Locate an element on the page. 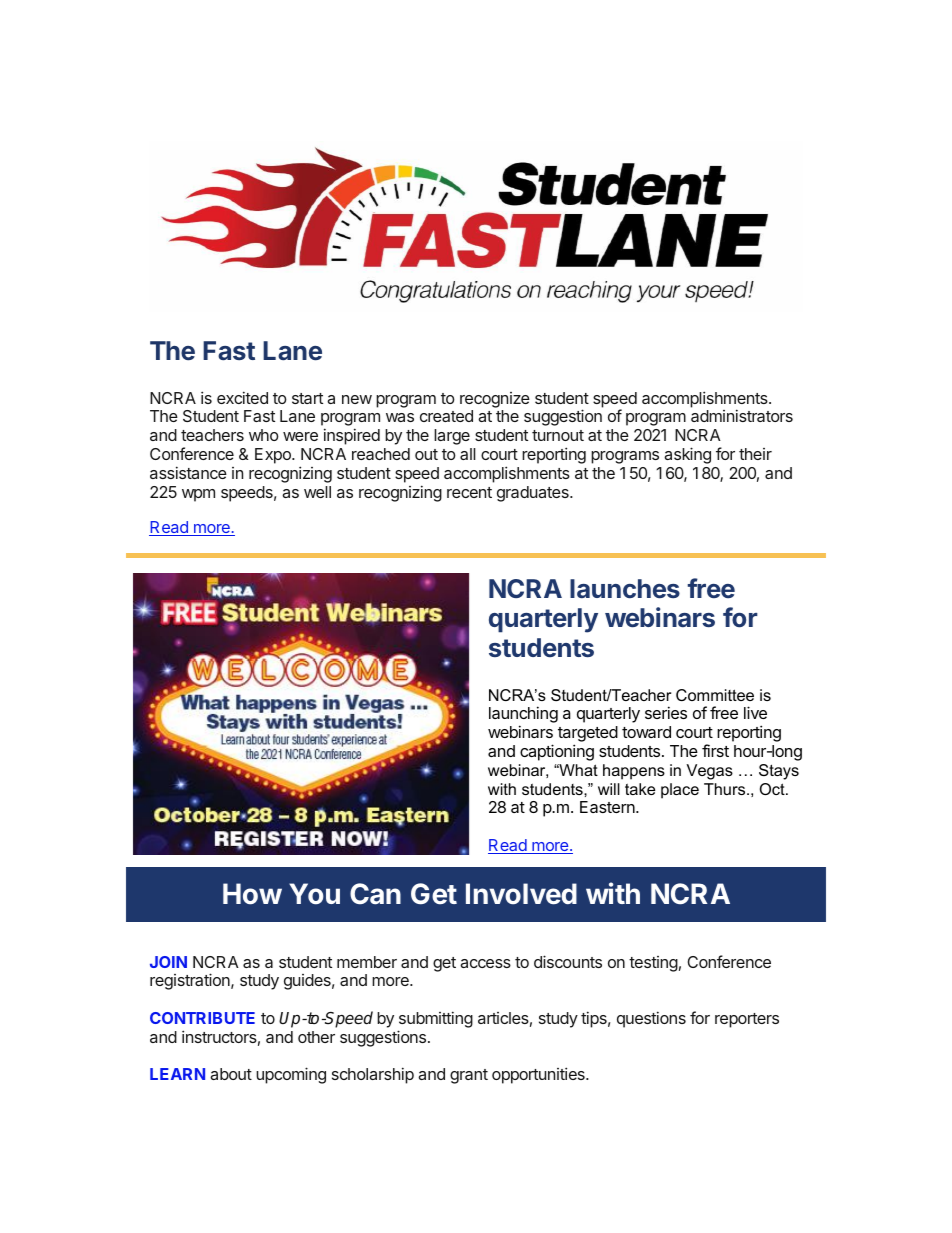  reporters is located at coordinates (747, 1020).
